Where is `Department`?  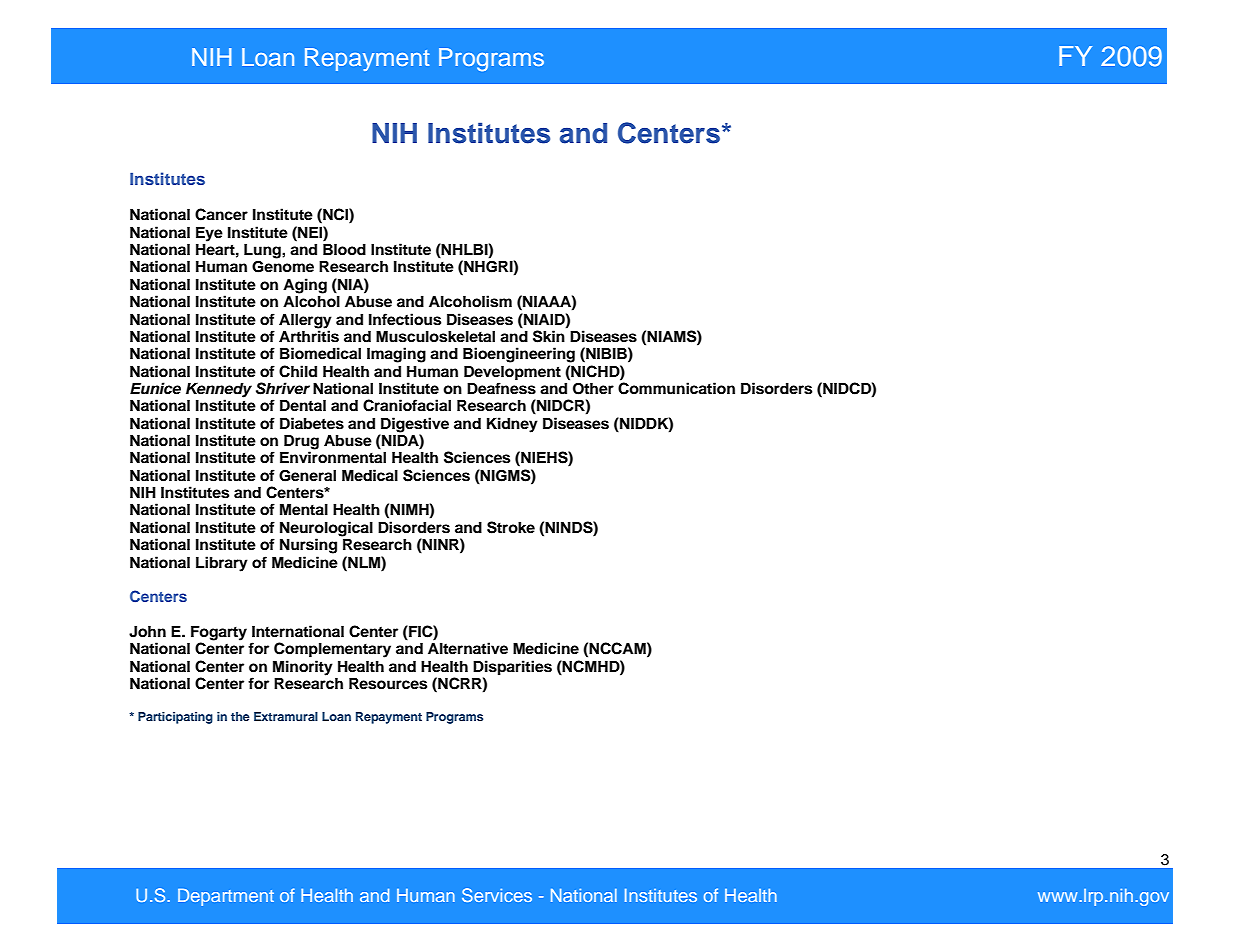
Department is located at coordinates (226, 897).
